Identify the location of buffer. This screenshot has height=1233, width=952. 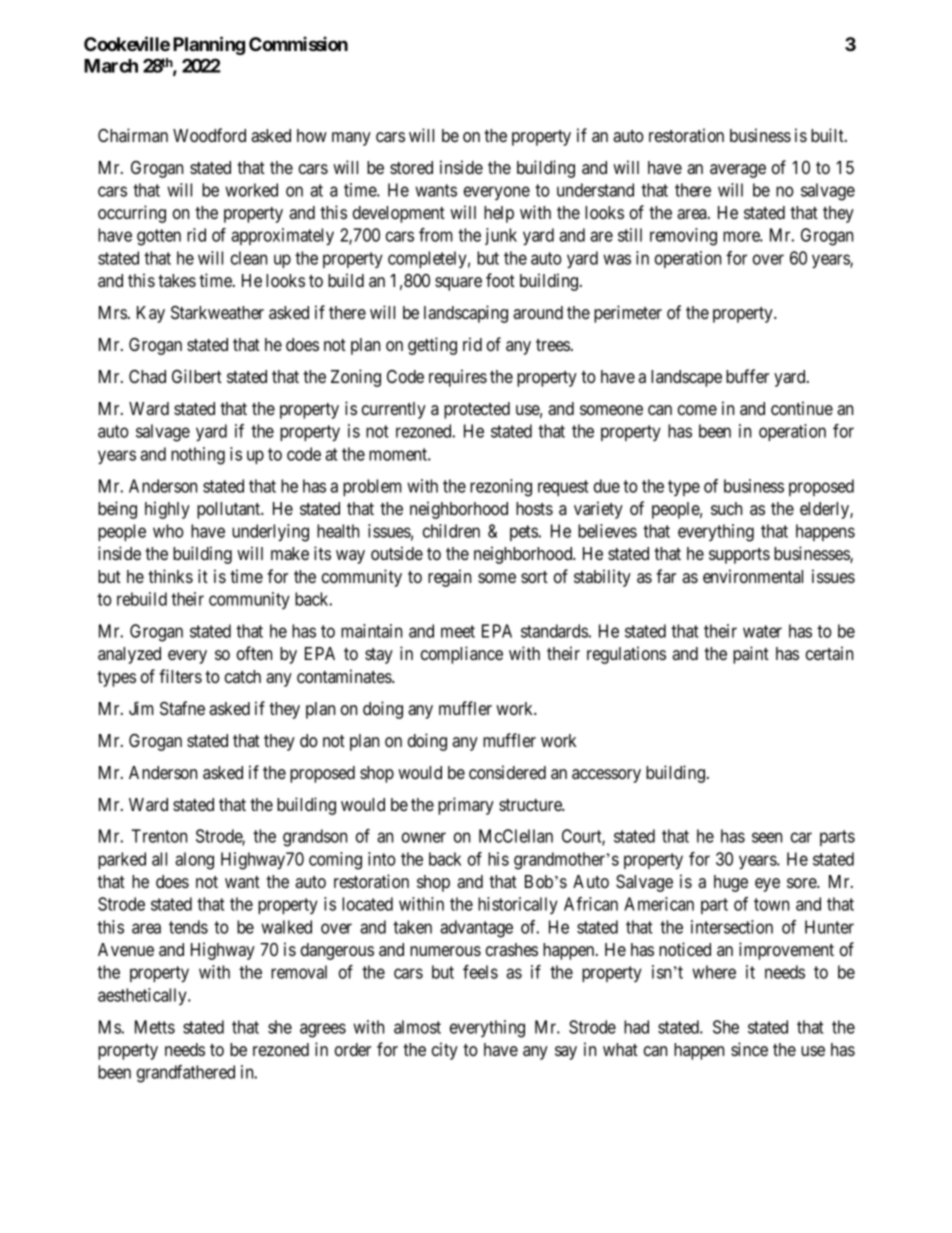
(747, 376).
